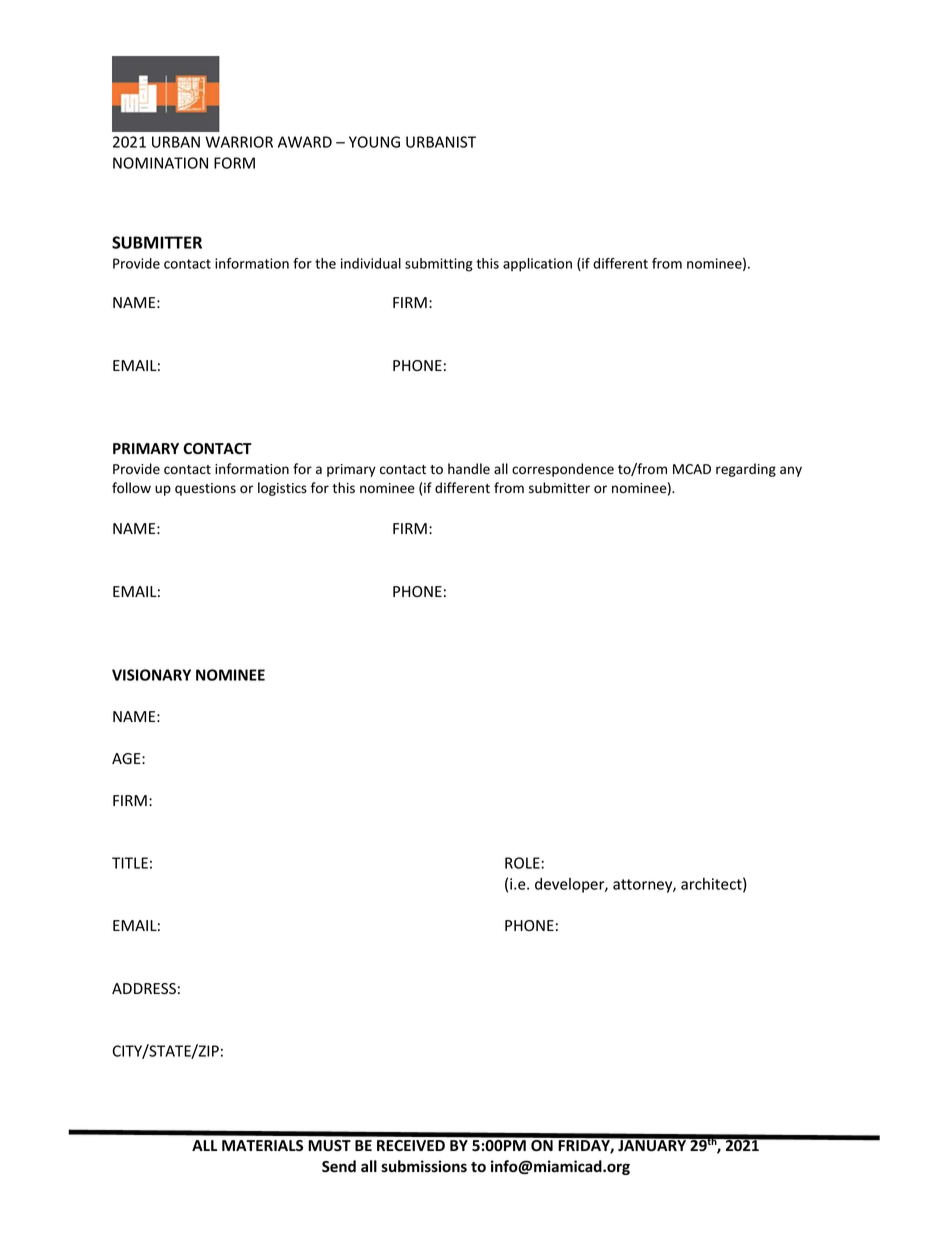  Describe the element at coordinates (692, 469) in the page. I see `MCAD` at that location.
